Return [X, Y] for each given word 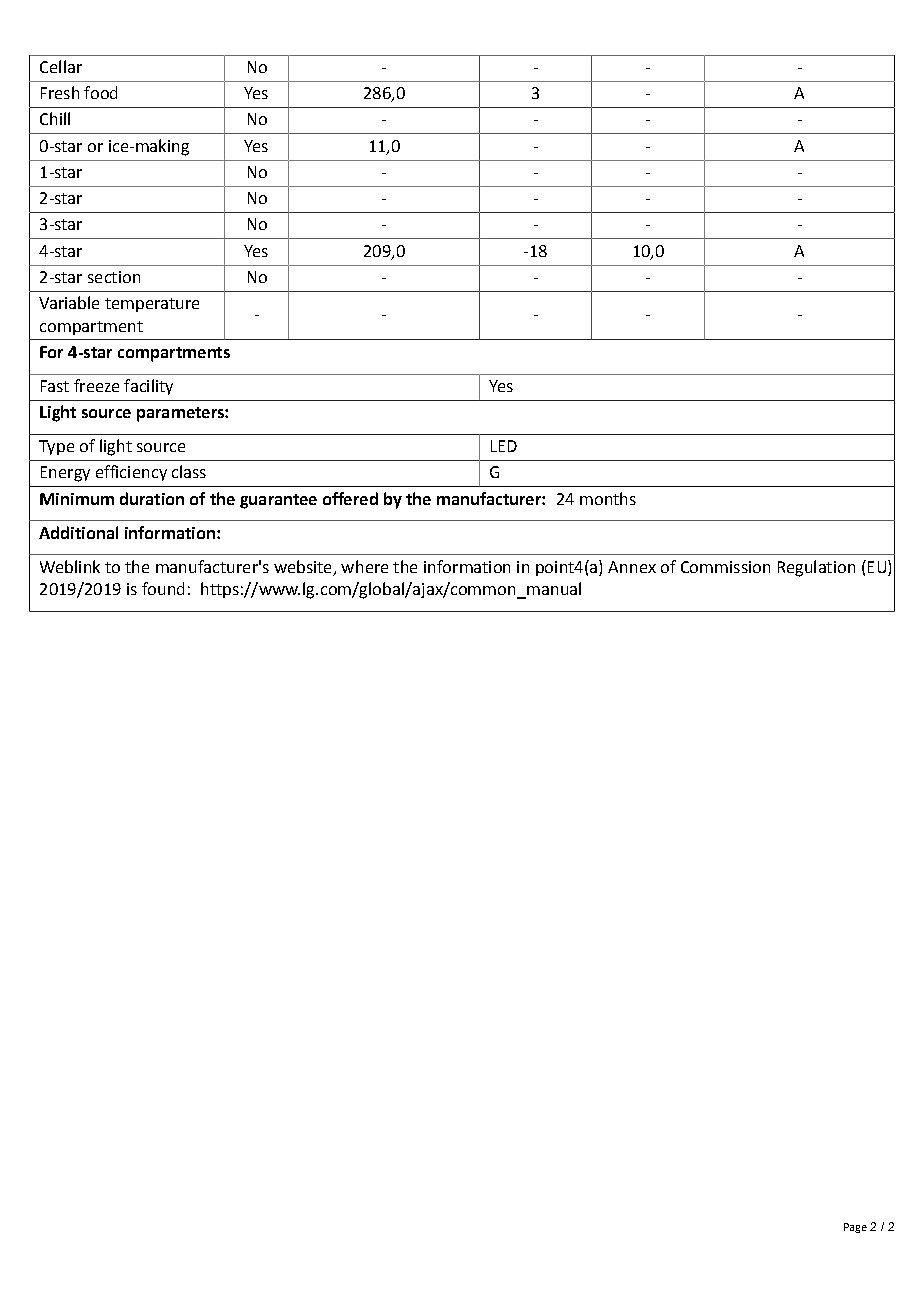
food [100, 92]
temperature [152, 305]
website [302, 566]
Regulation [816, 568]
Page [855, 1228]
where [364, 566]
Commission [725, 567]
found [163, 588]
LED [504, 446]
